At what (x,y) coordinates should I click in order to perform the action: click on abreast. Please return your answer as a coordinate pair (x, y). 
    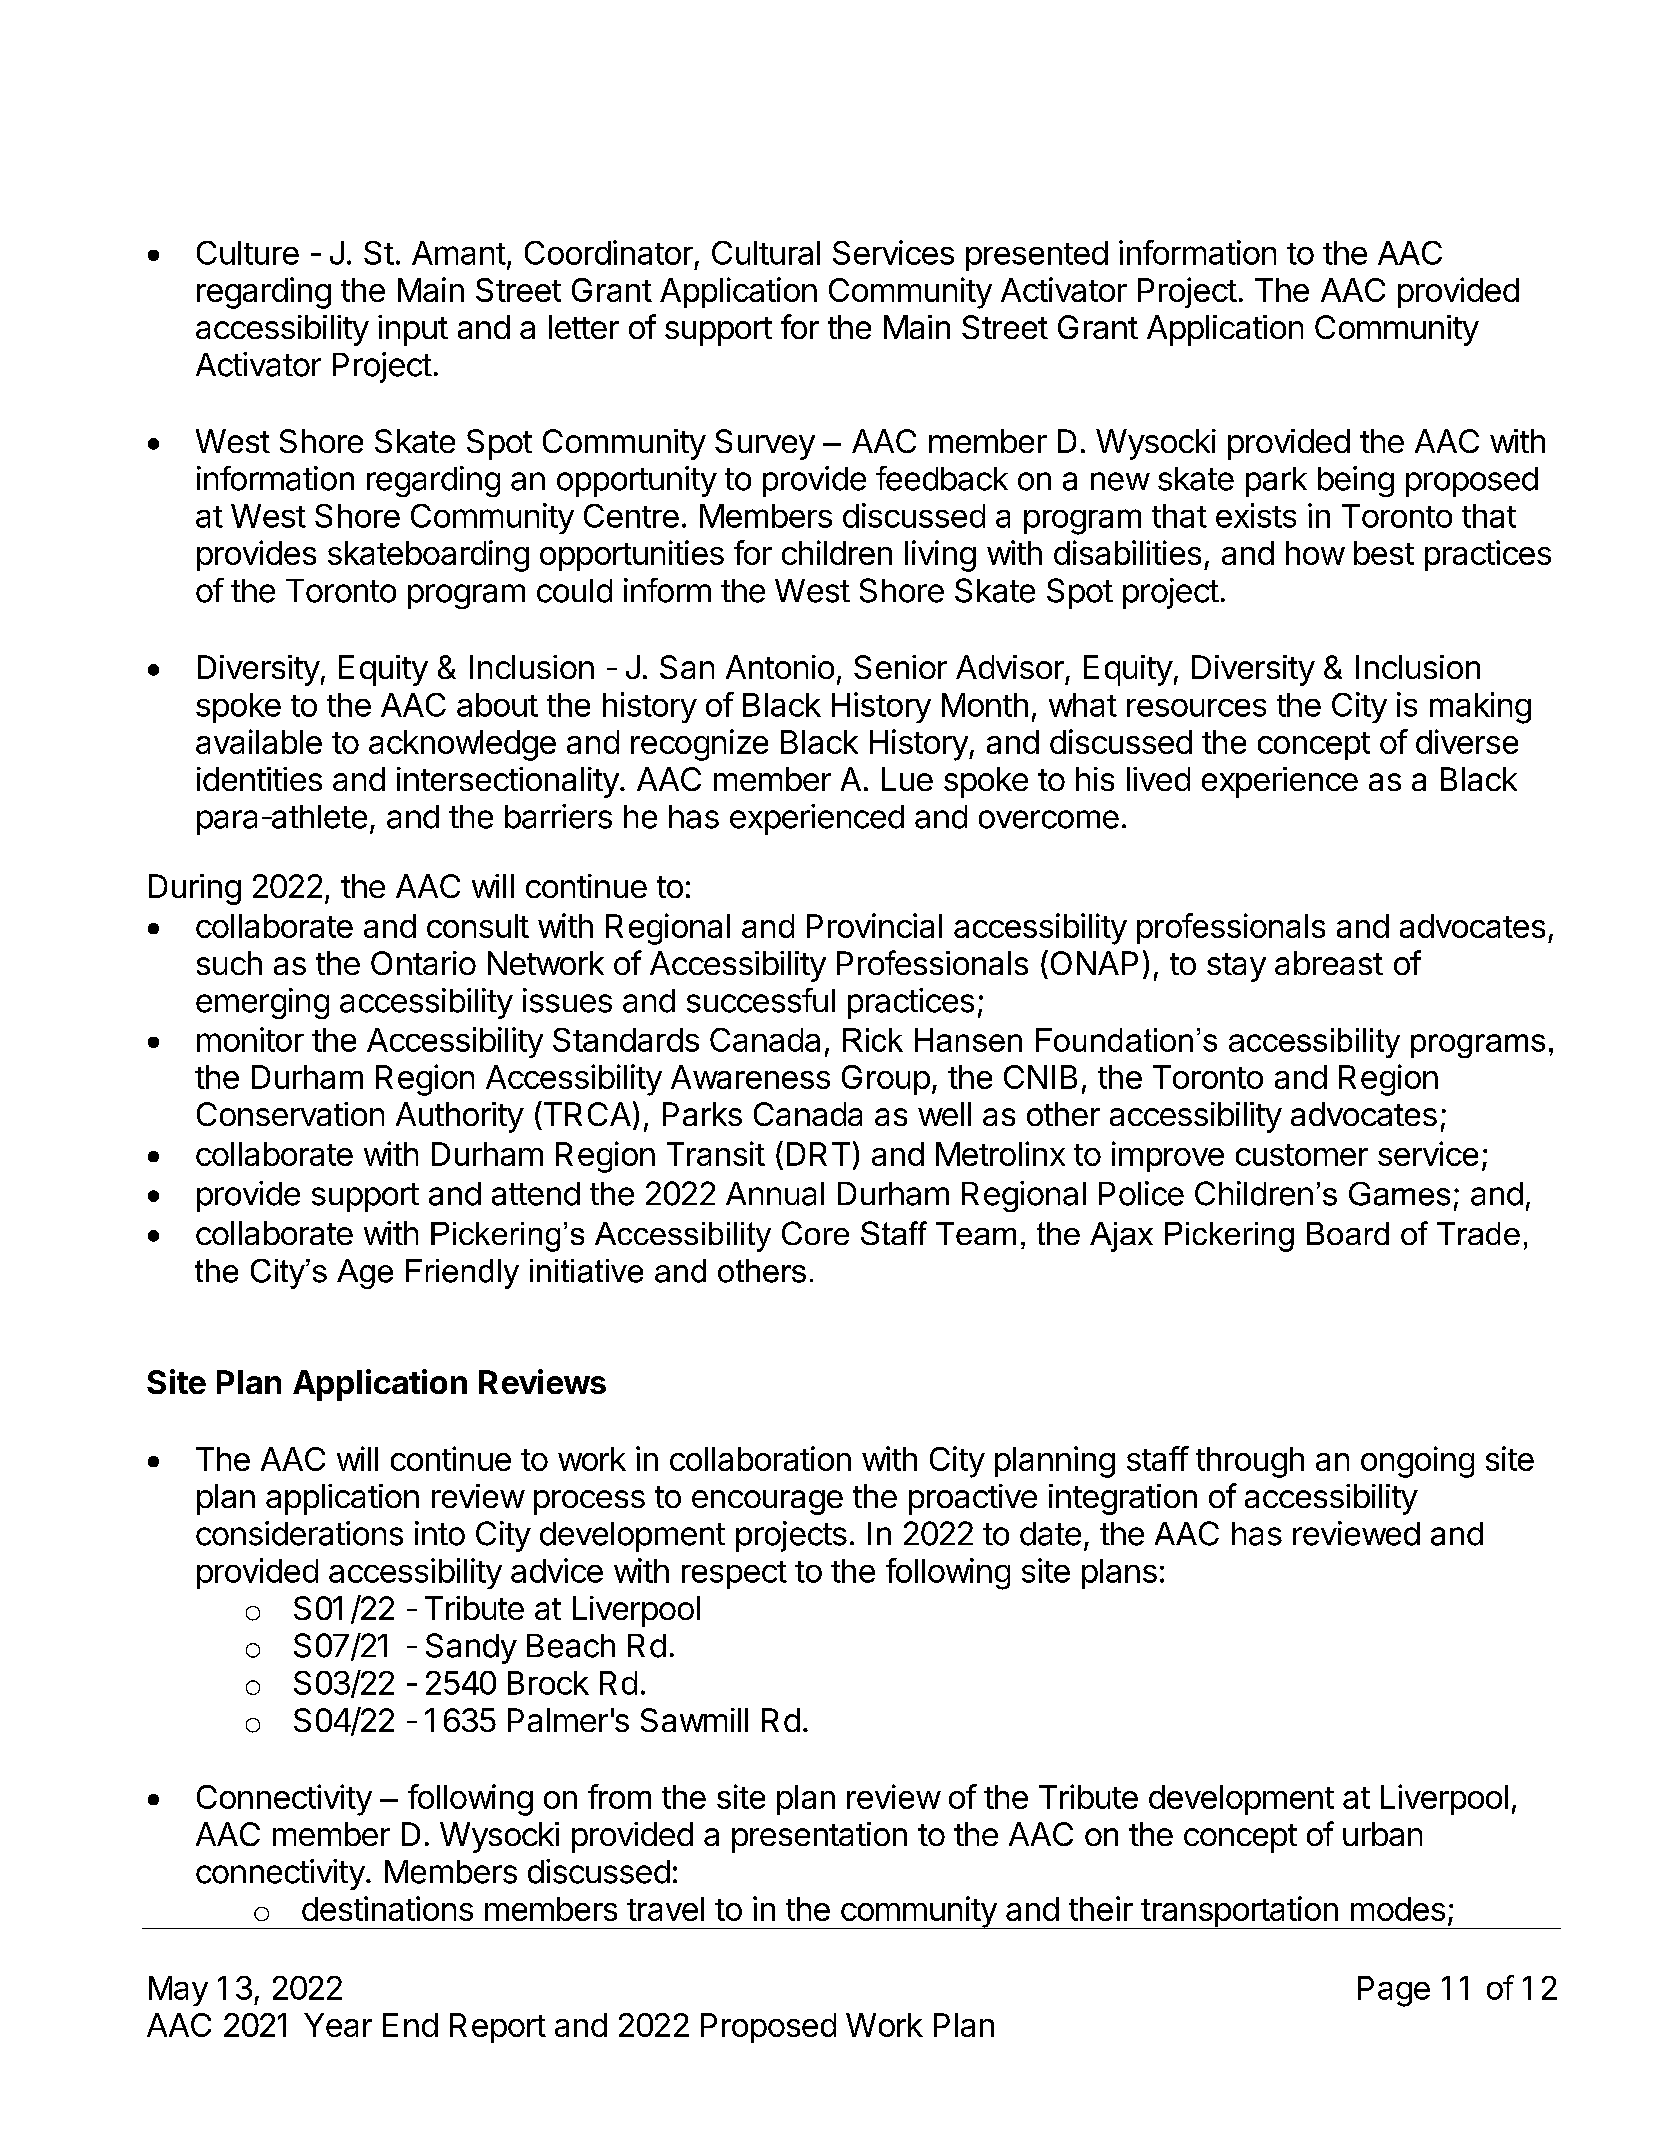
    Looking at the image, I should click on (1329, 963).
